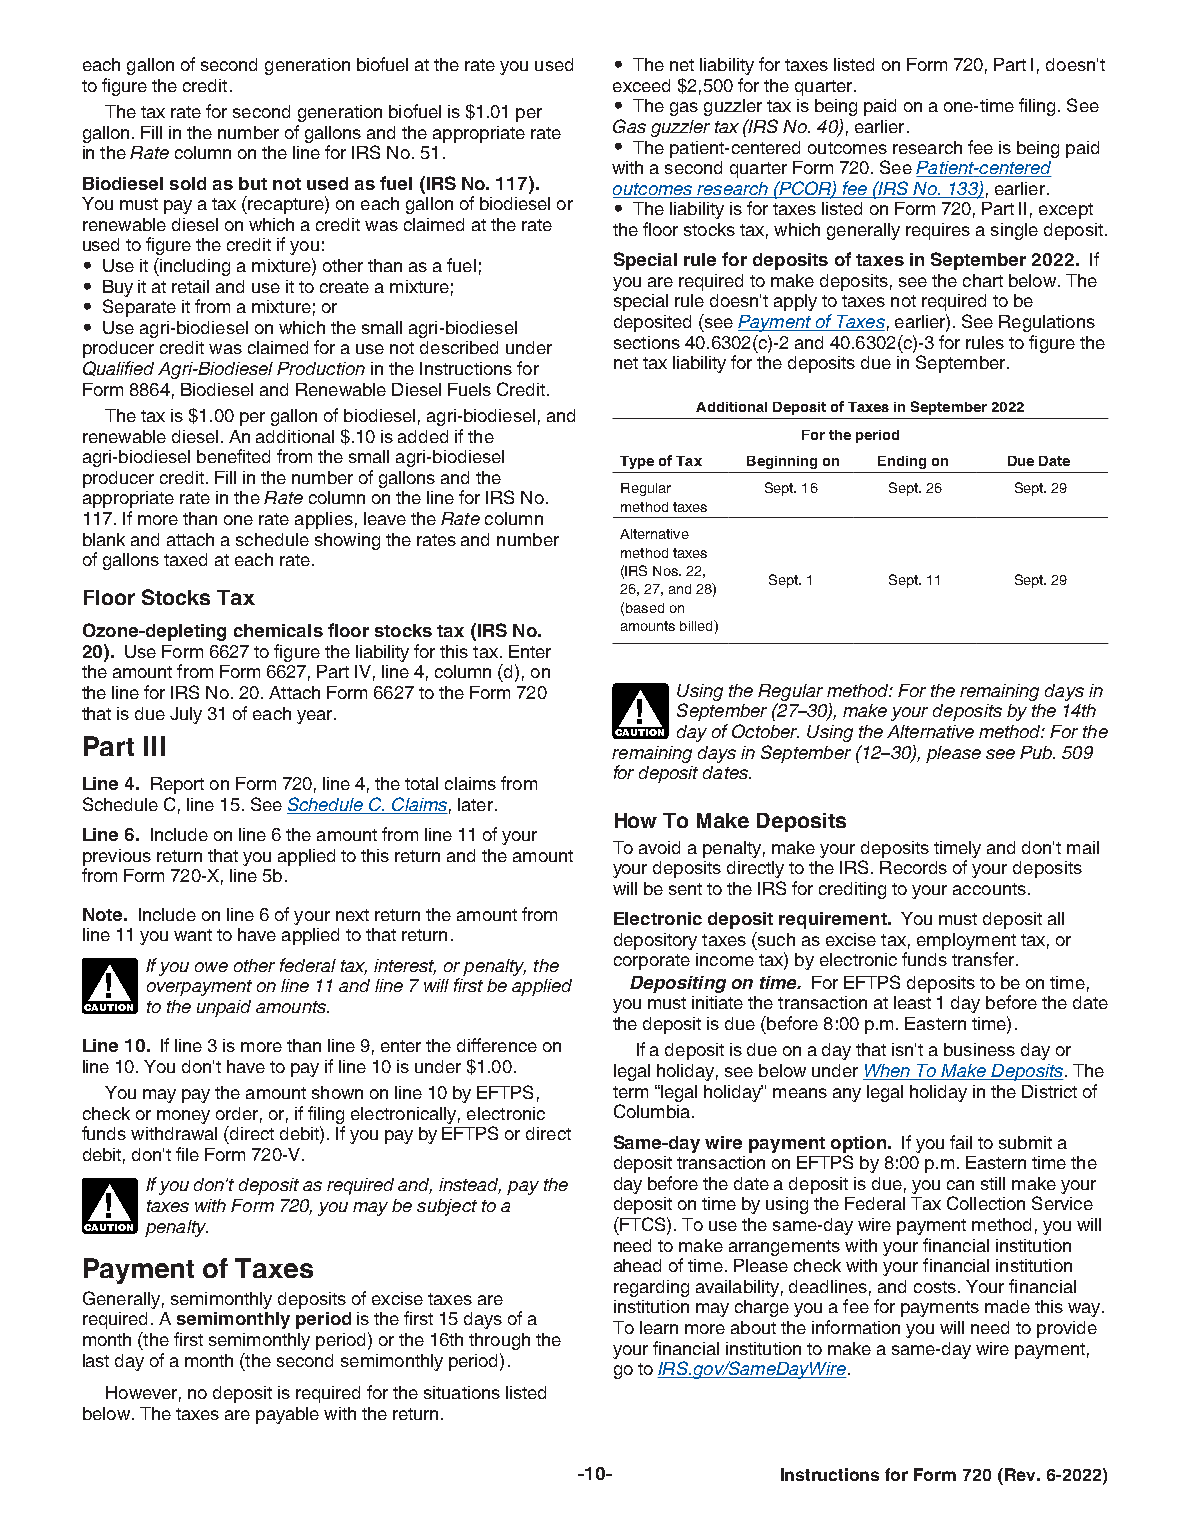  Describe the element at coordinates (938, 231) in the screenshot. I see `requires` at that location.
